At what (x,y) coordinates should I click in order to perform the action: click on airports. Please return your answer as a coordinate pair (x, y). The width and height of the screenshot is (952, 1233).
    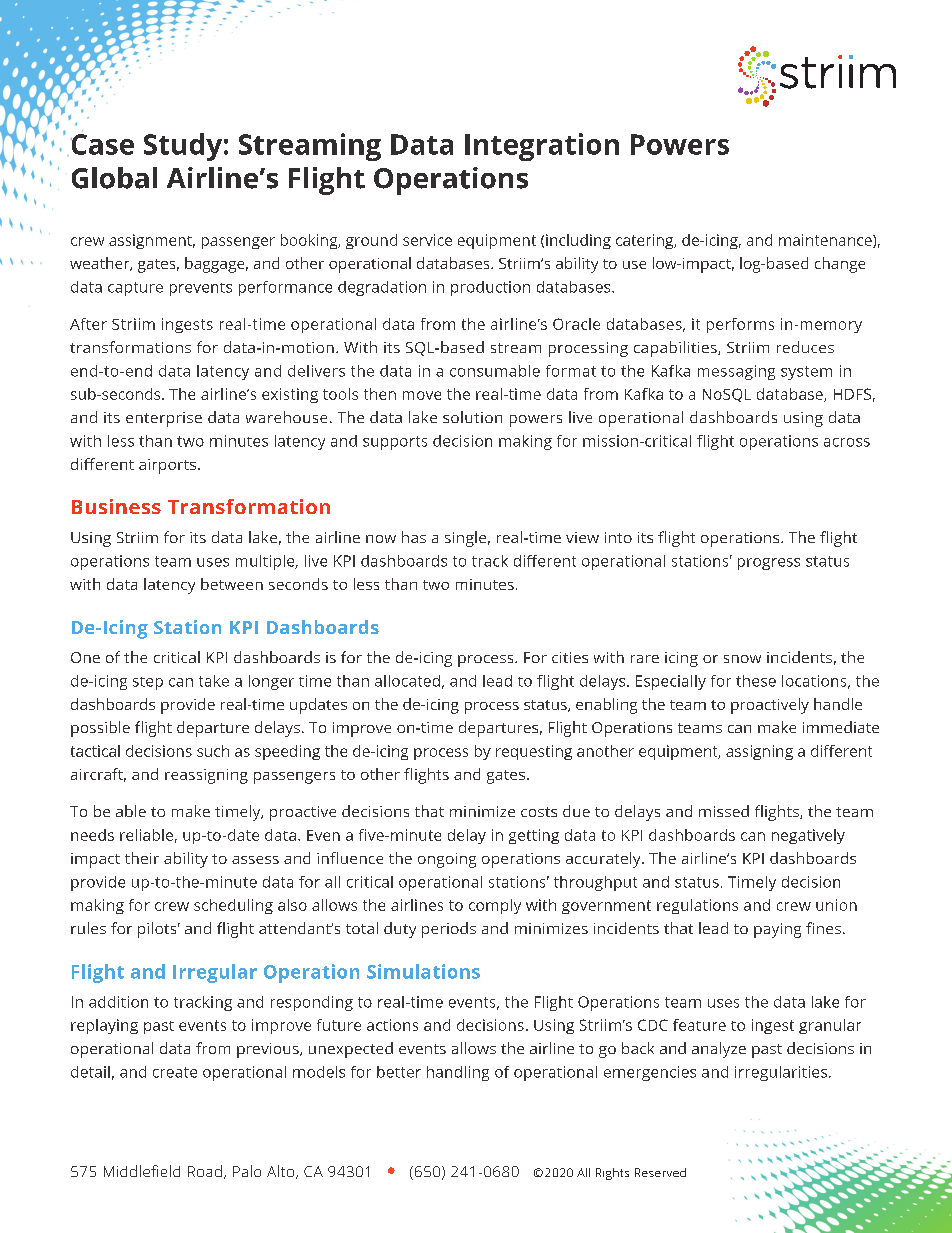
    Looking at the image, I should click on (167, 466).
